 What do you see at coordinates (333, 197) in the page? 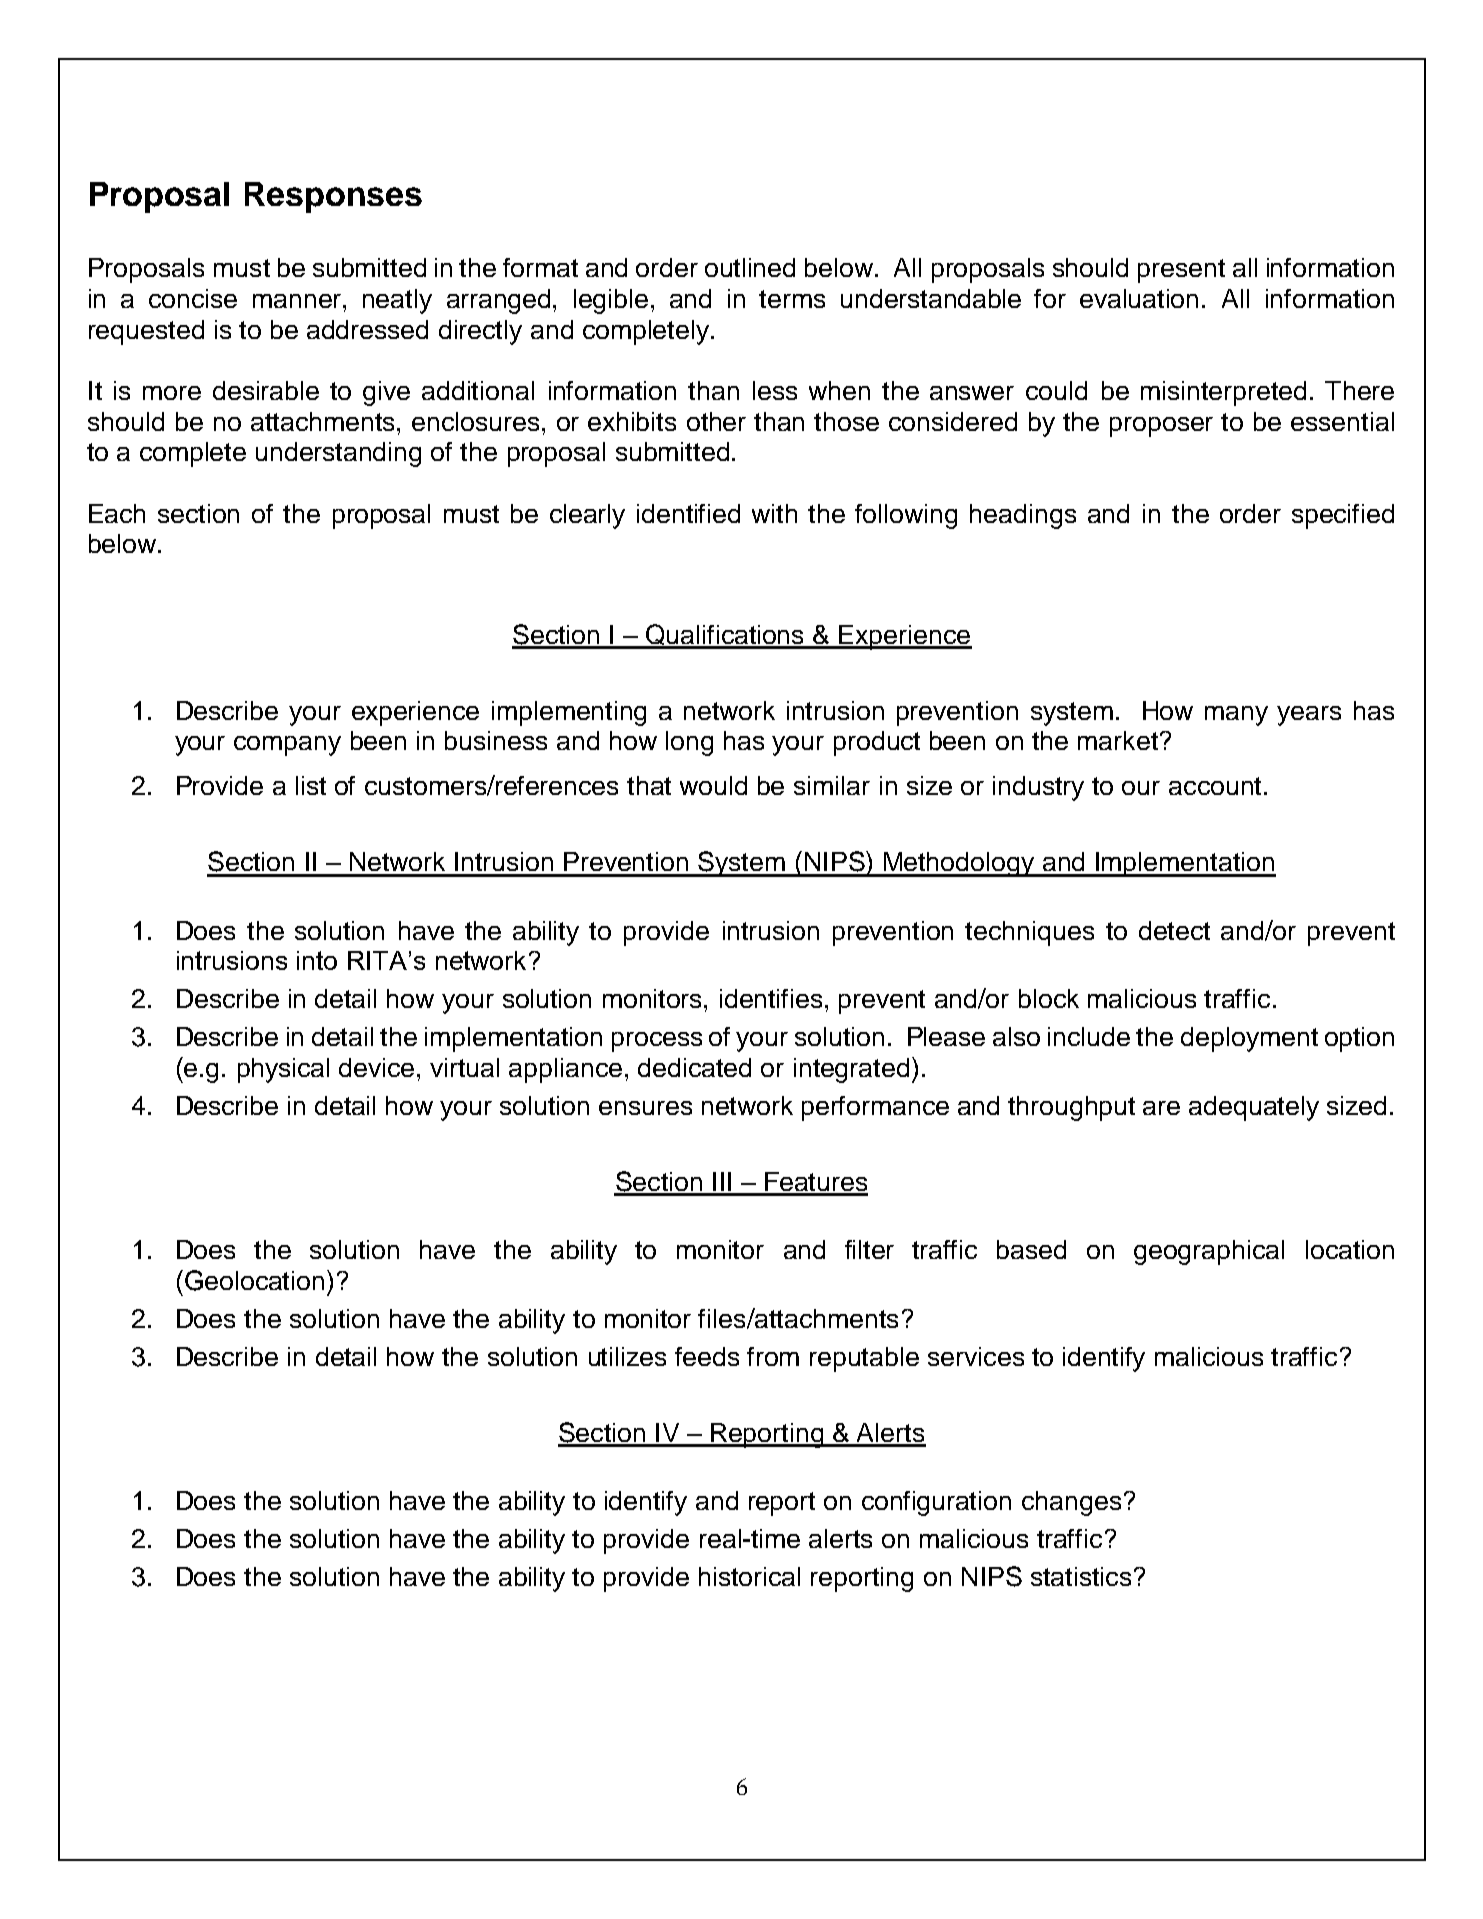
I see `Responses` at bounding box center [333, 197].
